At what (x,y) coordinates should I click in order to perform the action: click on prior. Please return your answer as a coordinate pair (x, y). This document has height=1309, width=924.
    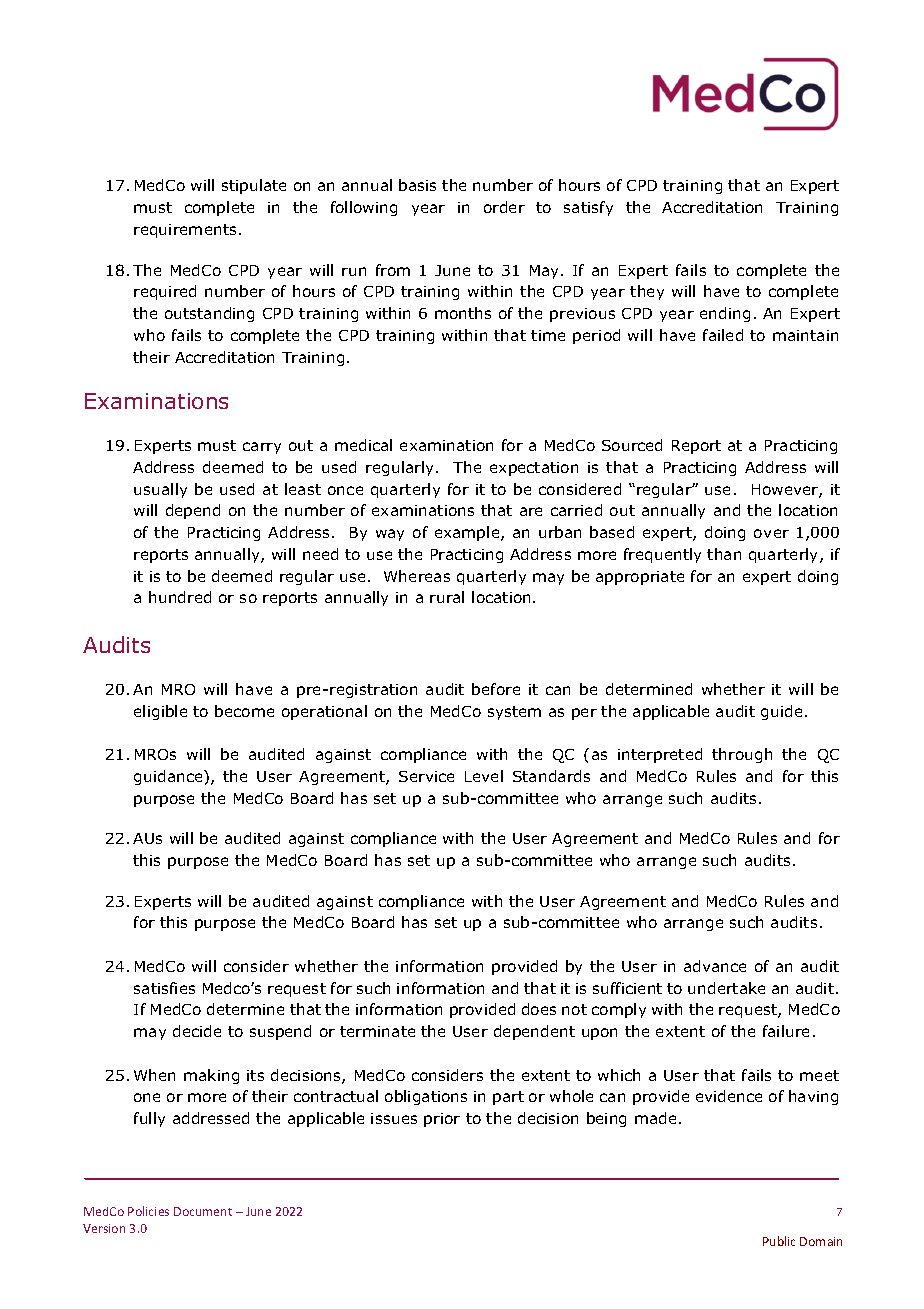
    Looking at the image, I should click on (442, 1120).
